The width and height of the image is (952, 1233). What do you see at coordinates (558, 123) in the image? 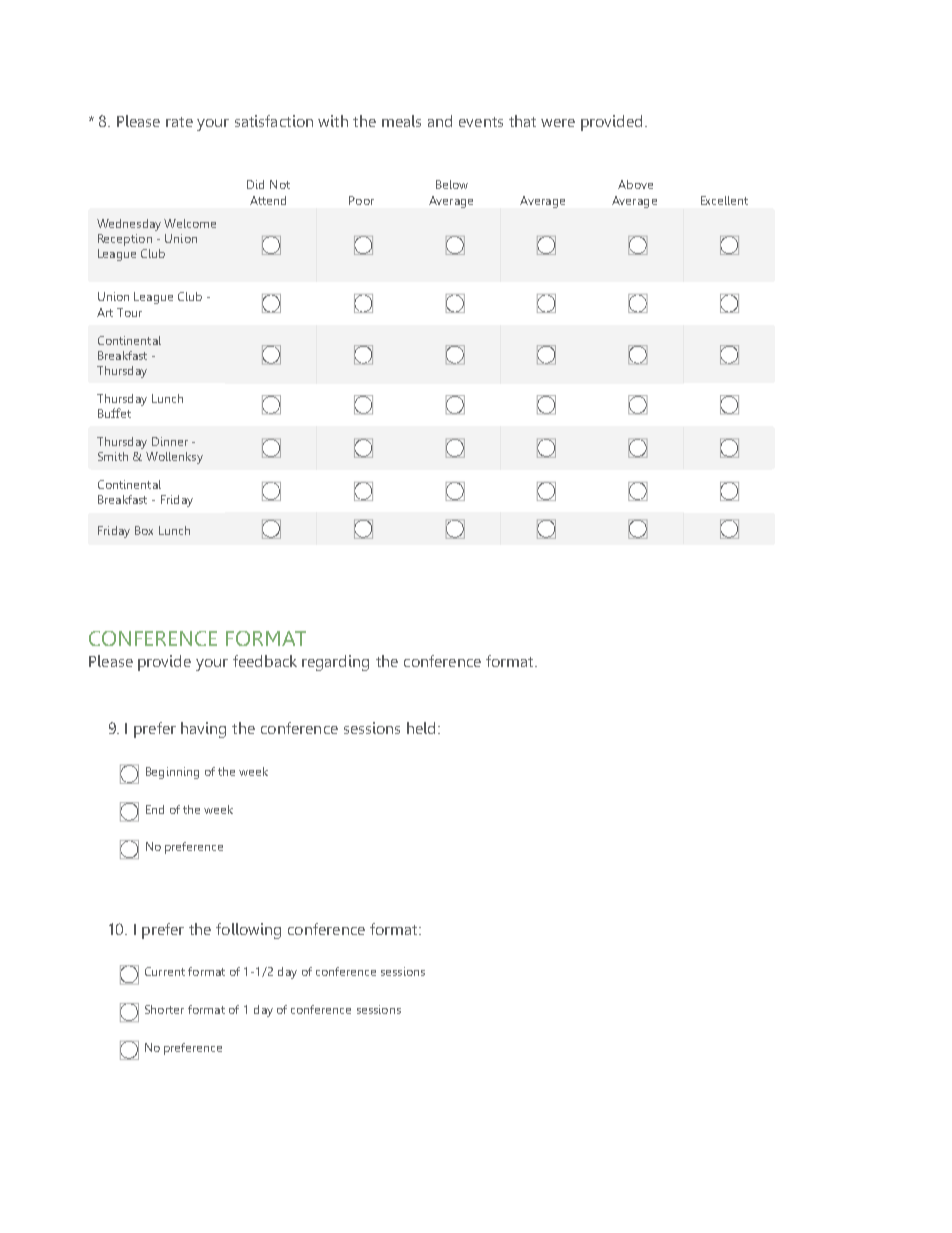
I see `were` at bounding box center [558, 123].
